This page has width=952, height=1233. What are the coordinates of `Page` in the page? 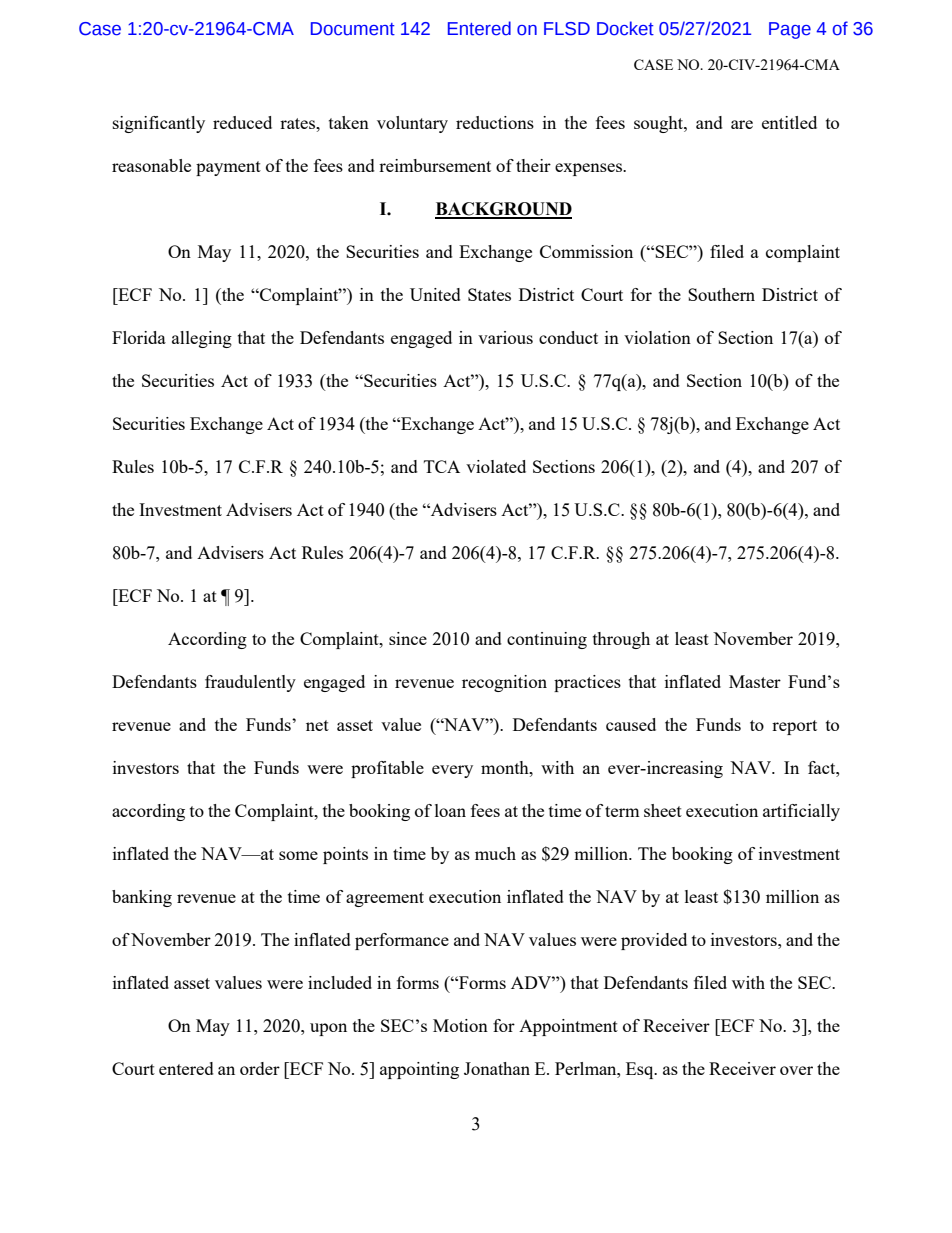 It's located at (790, 30).
